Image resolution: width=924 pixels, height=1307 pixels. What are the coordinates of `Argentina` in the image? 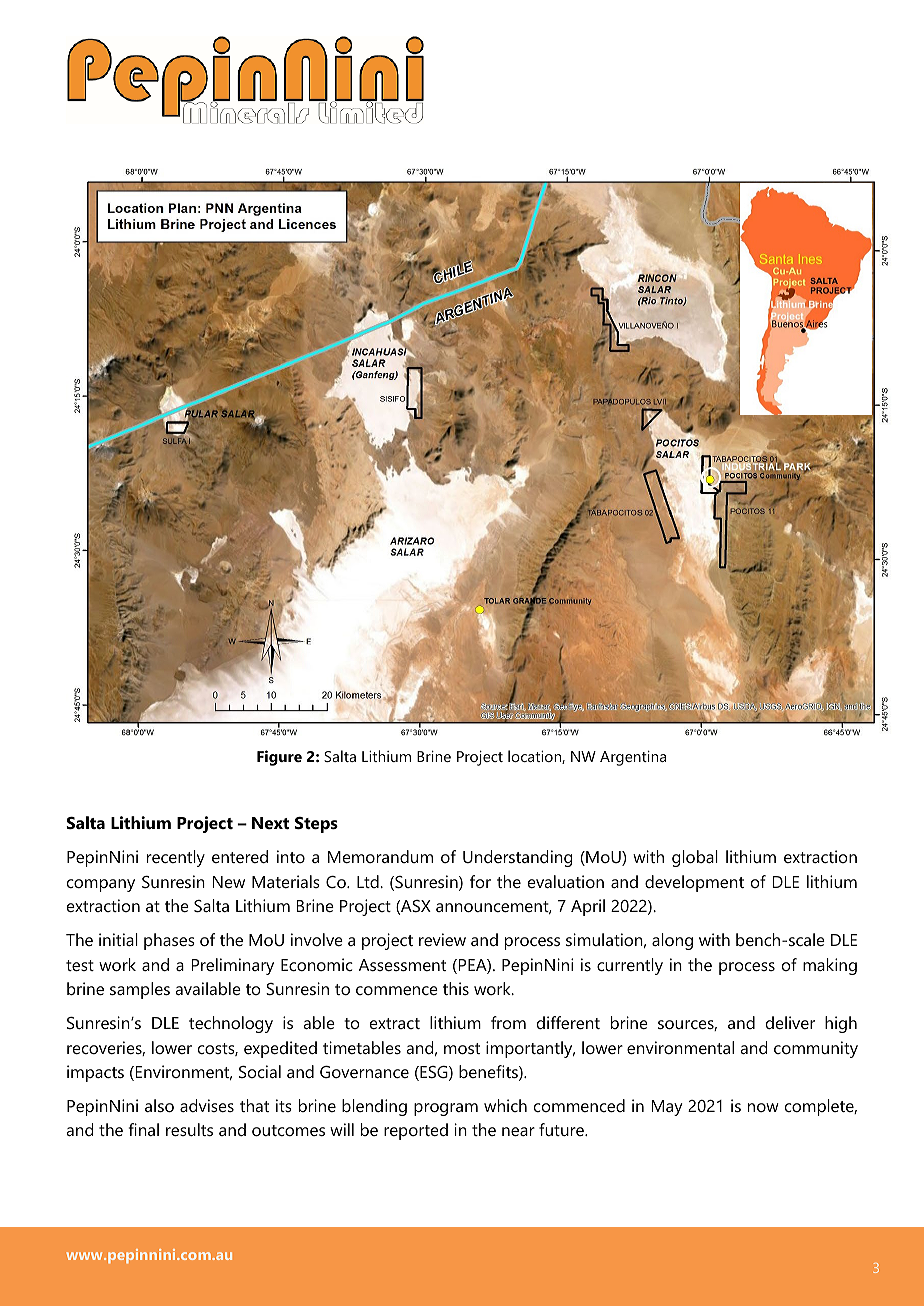 It's located at (633, 758).
